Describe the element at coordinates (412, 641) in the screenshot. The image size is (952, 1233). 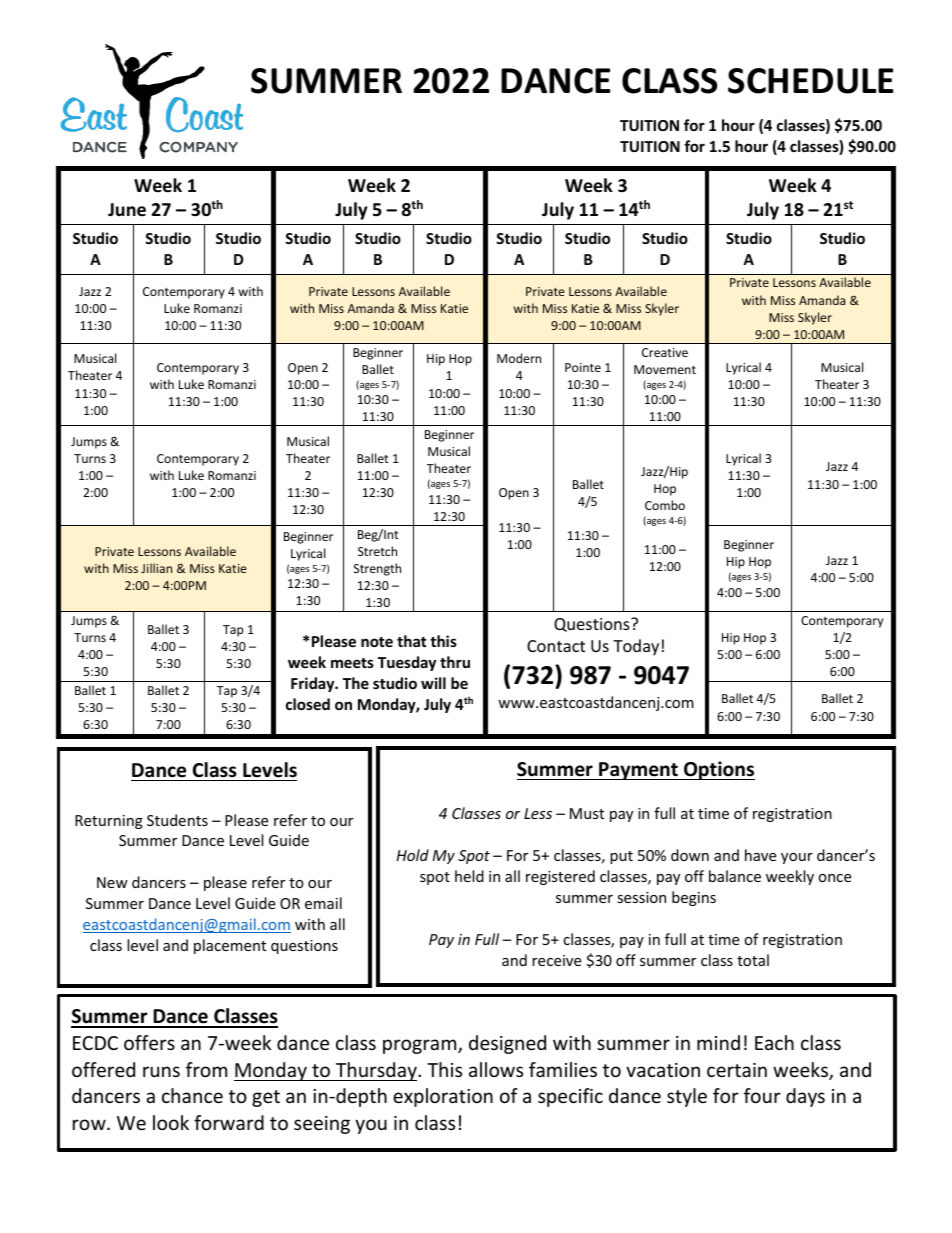
I see `that` at that location.
